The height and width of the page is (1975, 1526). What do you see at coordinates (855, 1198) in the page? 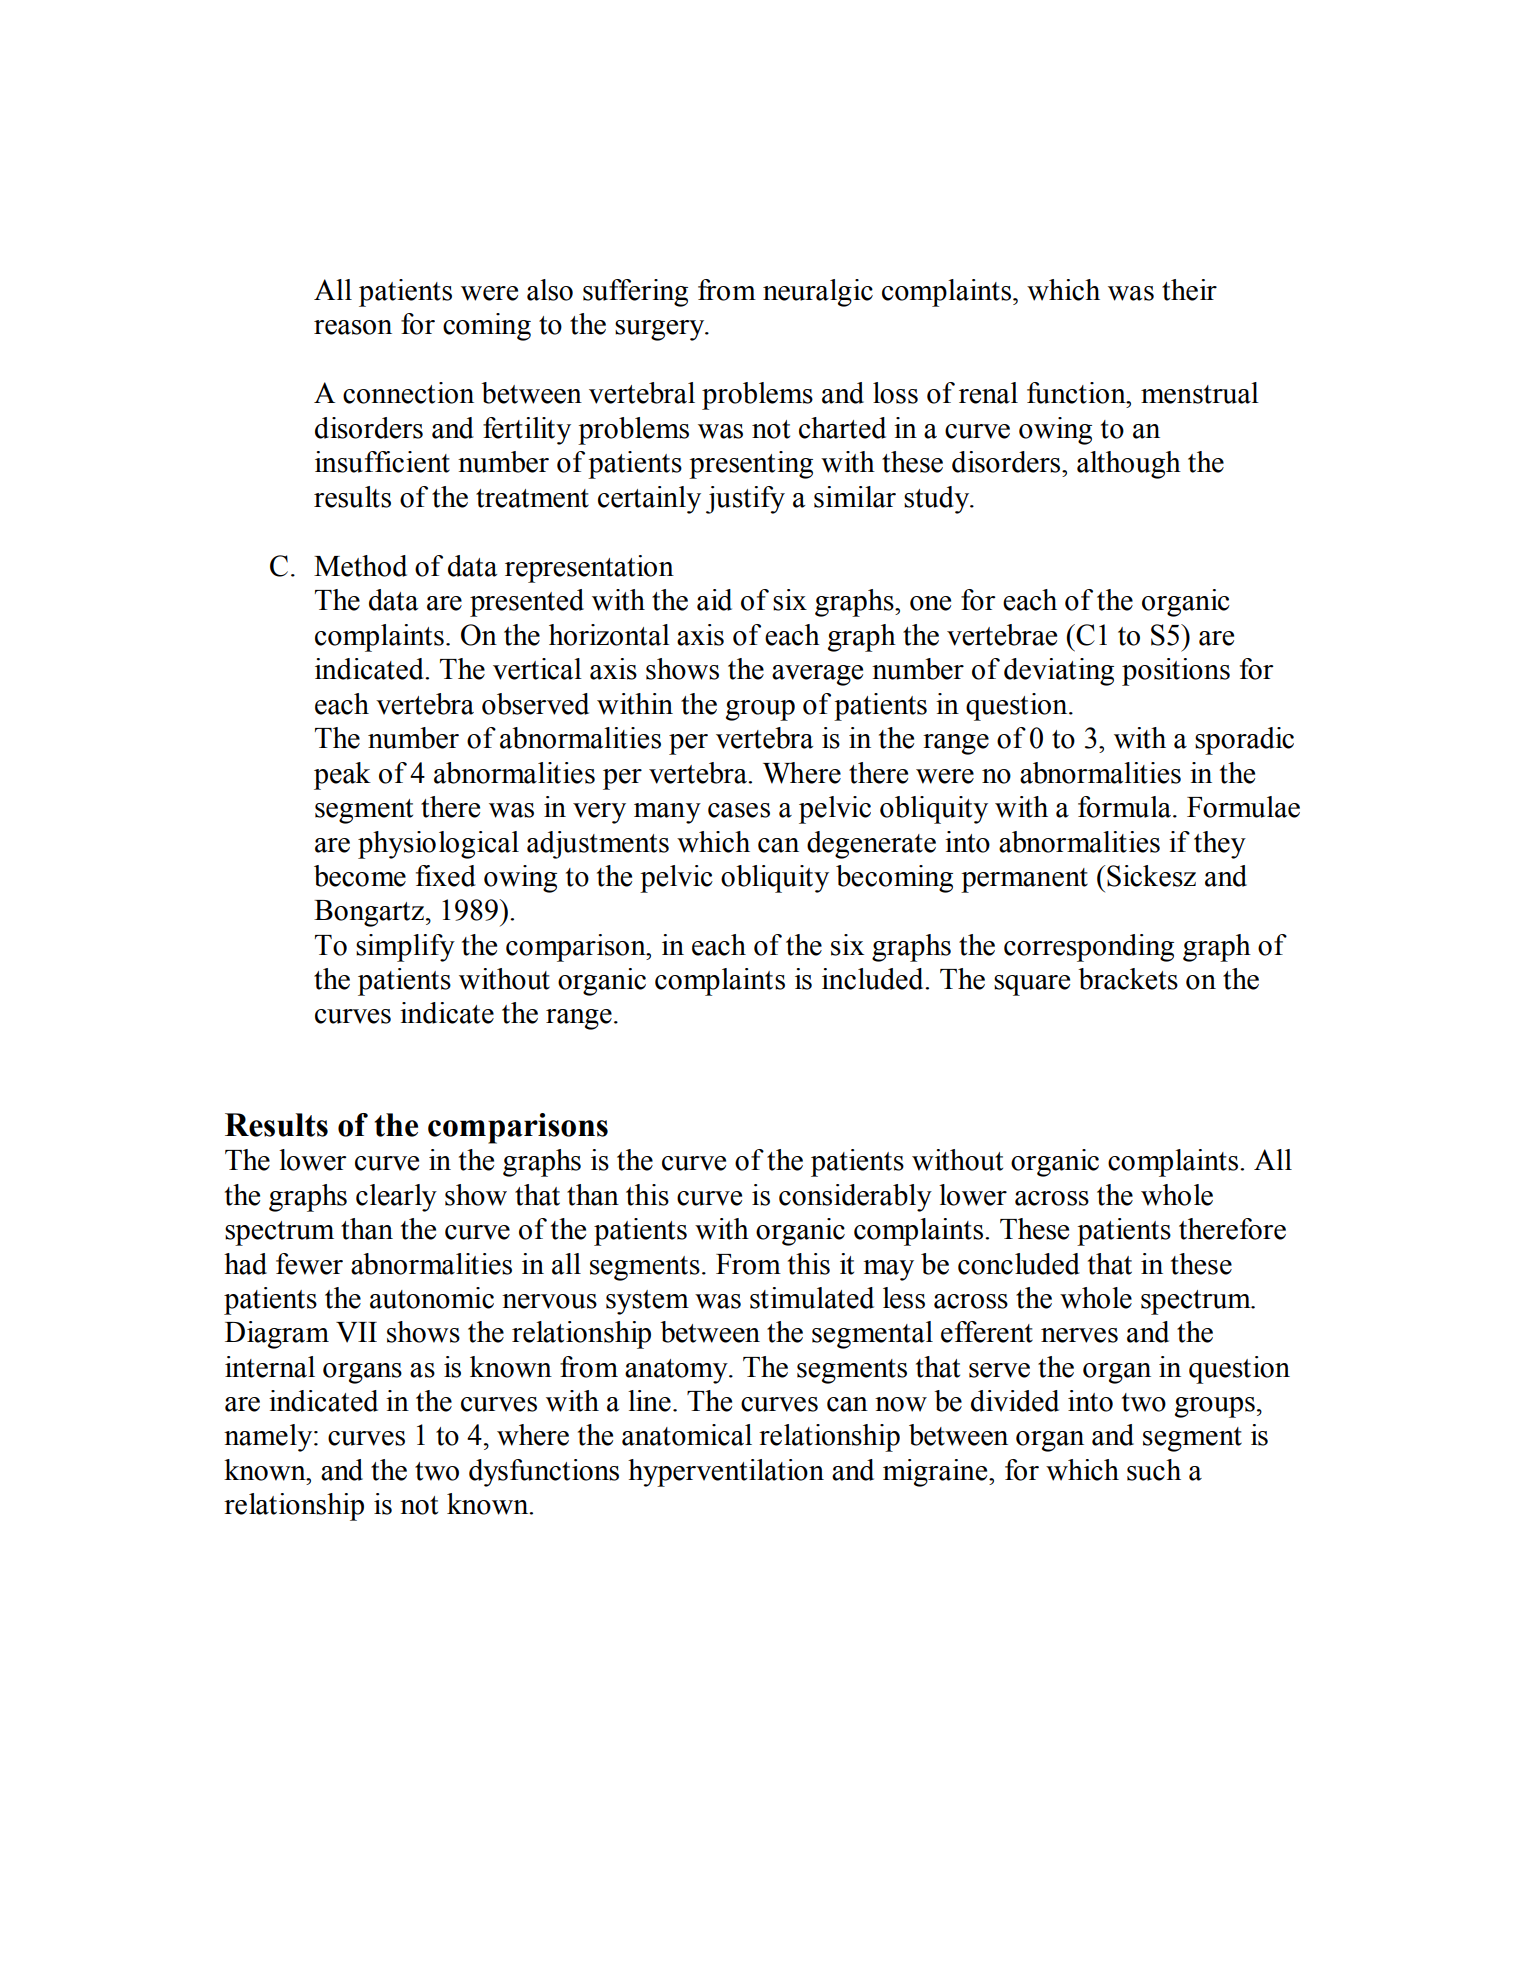
I see `considerably` at bounding box center [855, 1198].
